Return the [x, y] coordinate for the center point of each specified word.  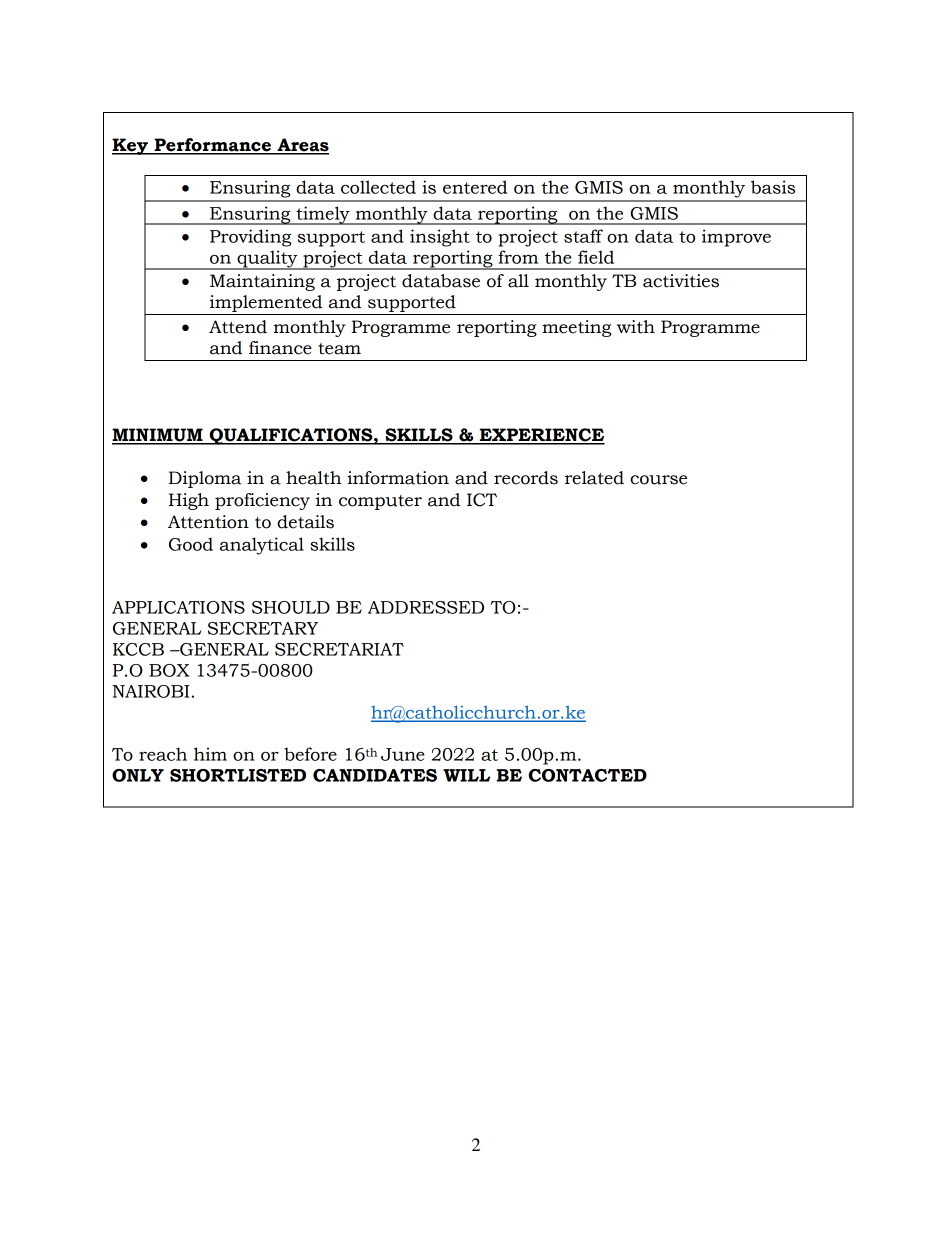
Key [131, 146]
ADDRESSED [426, 607]
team [339, 349]
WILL [466, 775]
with [636, 327]
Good [191, 544]
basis [773, 187]
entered [475, 187]
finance [280, 348]
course [658, 480]
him [210, 754]
